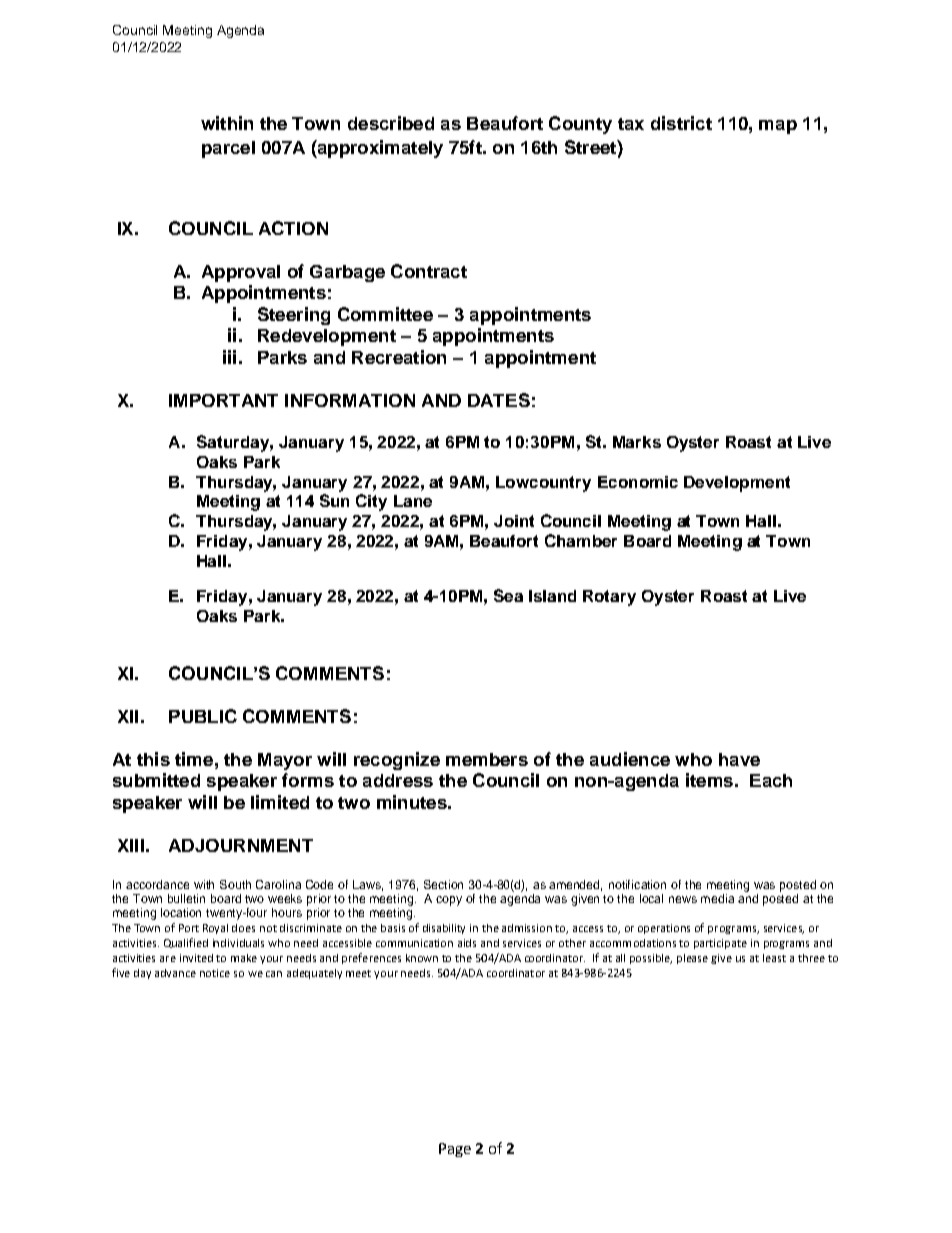  What do you see at coordinates (215, 973) in the screenshot?
I see `notice` at bounding box center [215, 973].
